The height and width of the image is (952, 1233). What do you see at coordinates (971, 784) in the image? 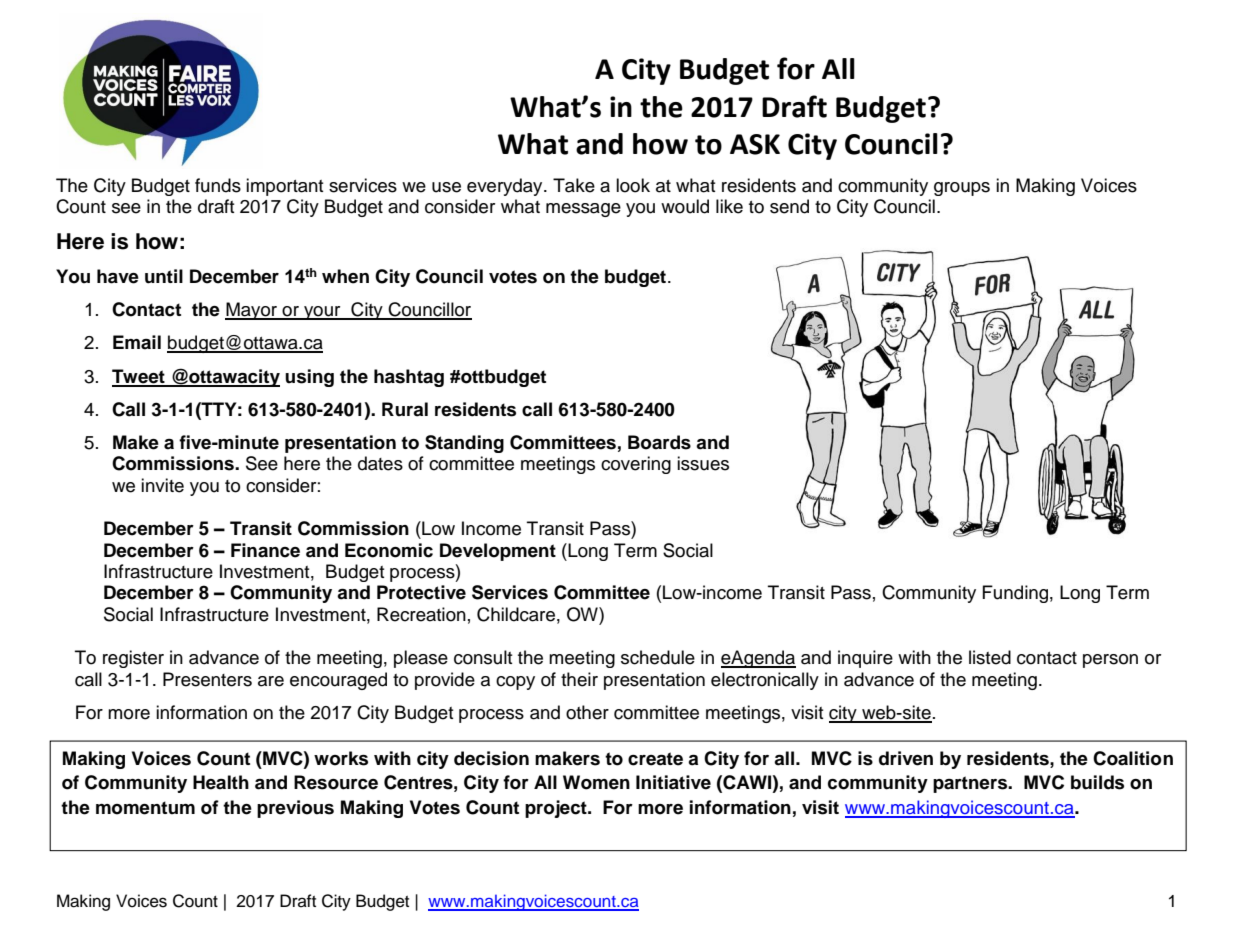
I see `partners` at bounding box center [971, 784].
